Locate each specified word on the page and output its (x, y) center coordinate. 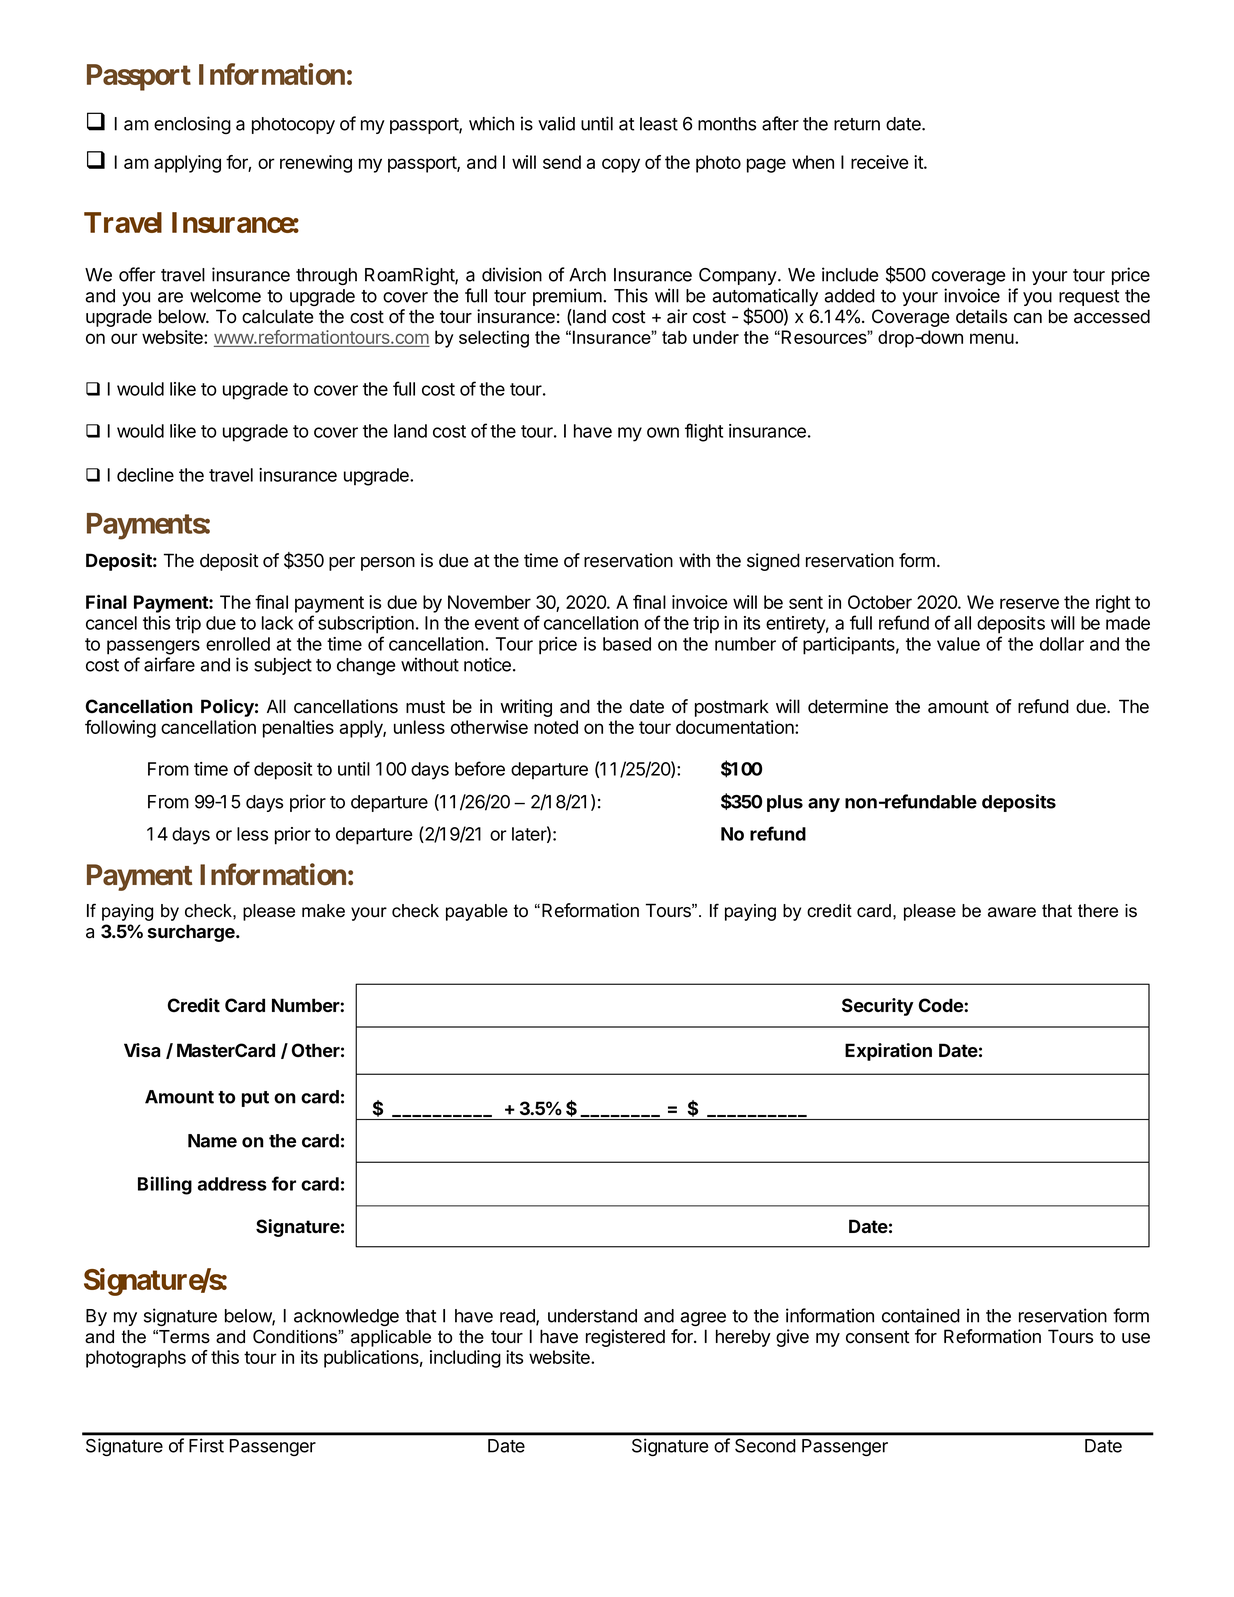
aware (1012, 912)
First (206, 1445)
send (562, 162)
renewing (316, 164)
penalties (298, 729)
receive (880, 162)
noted (556, 727)
